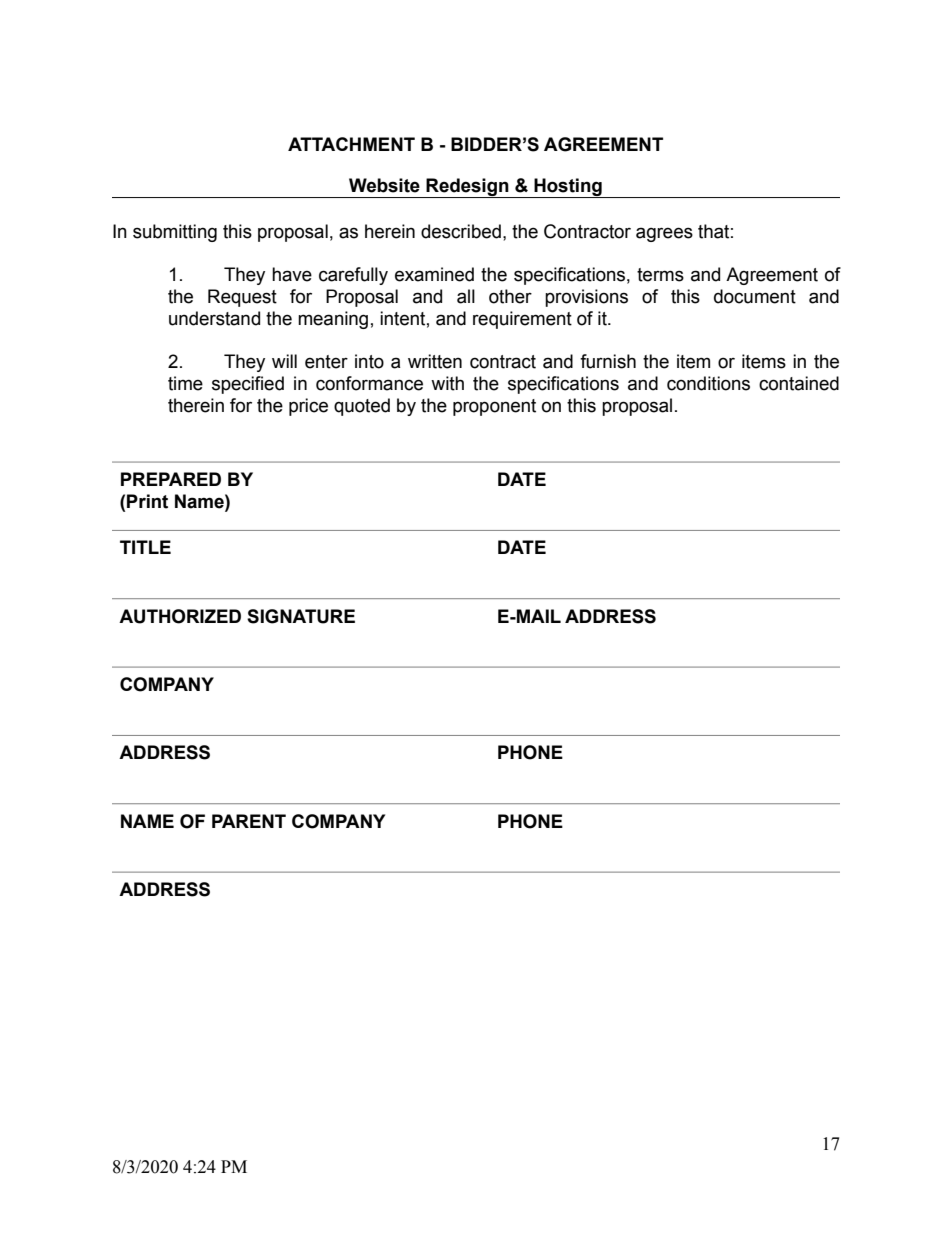 The height and width of the screenshot is (1233, 952). What do you see at coordinates (248, 385) in the screenshot?
I see `specified` at bounding box center [248, 385].
